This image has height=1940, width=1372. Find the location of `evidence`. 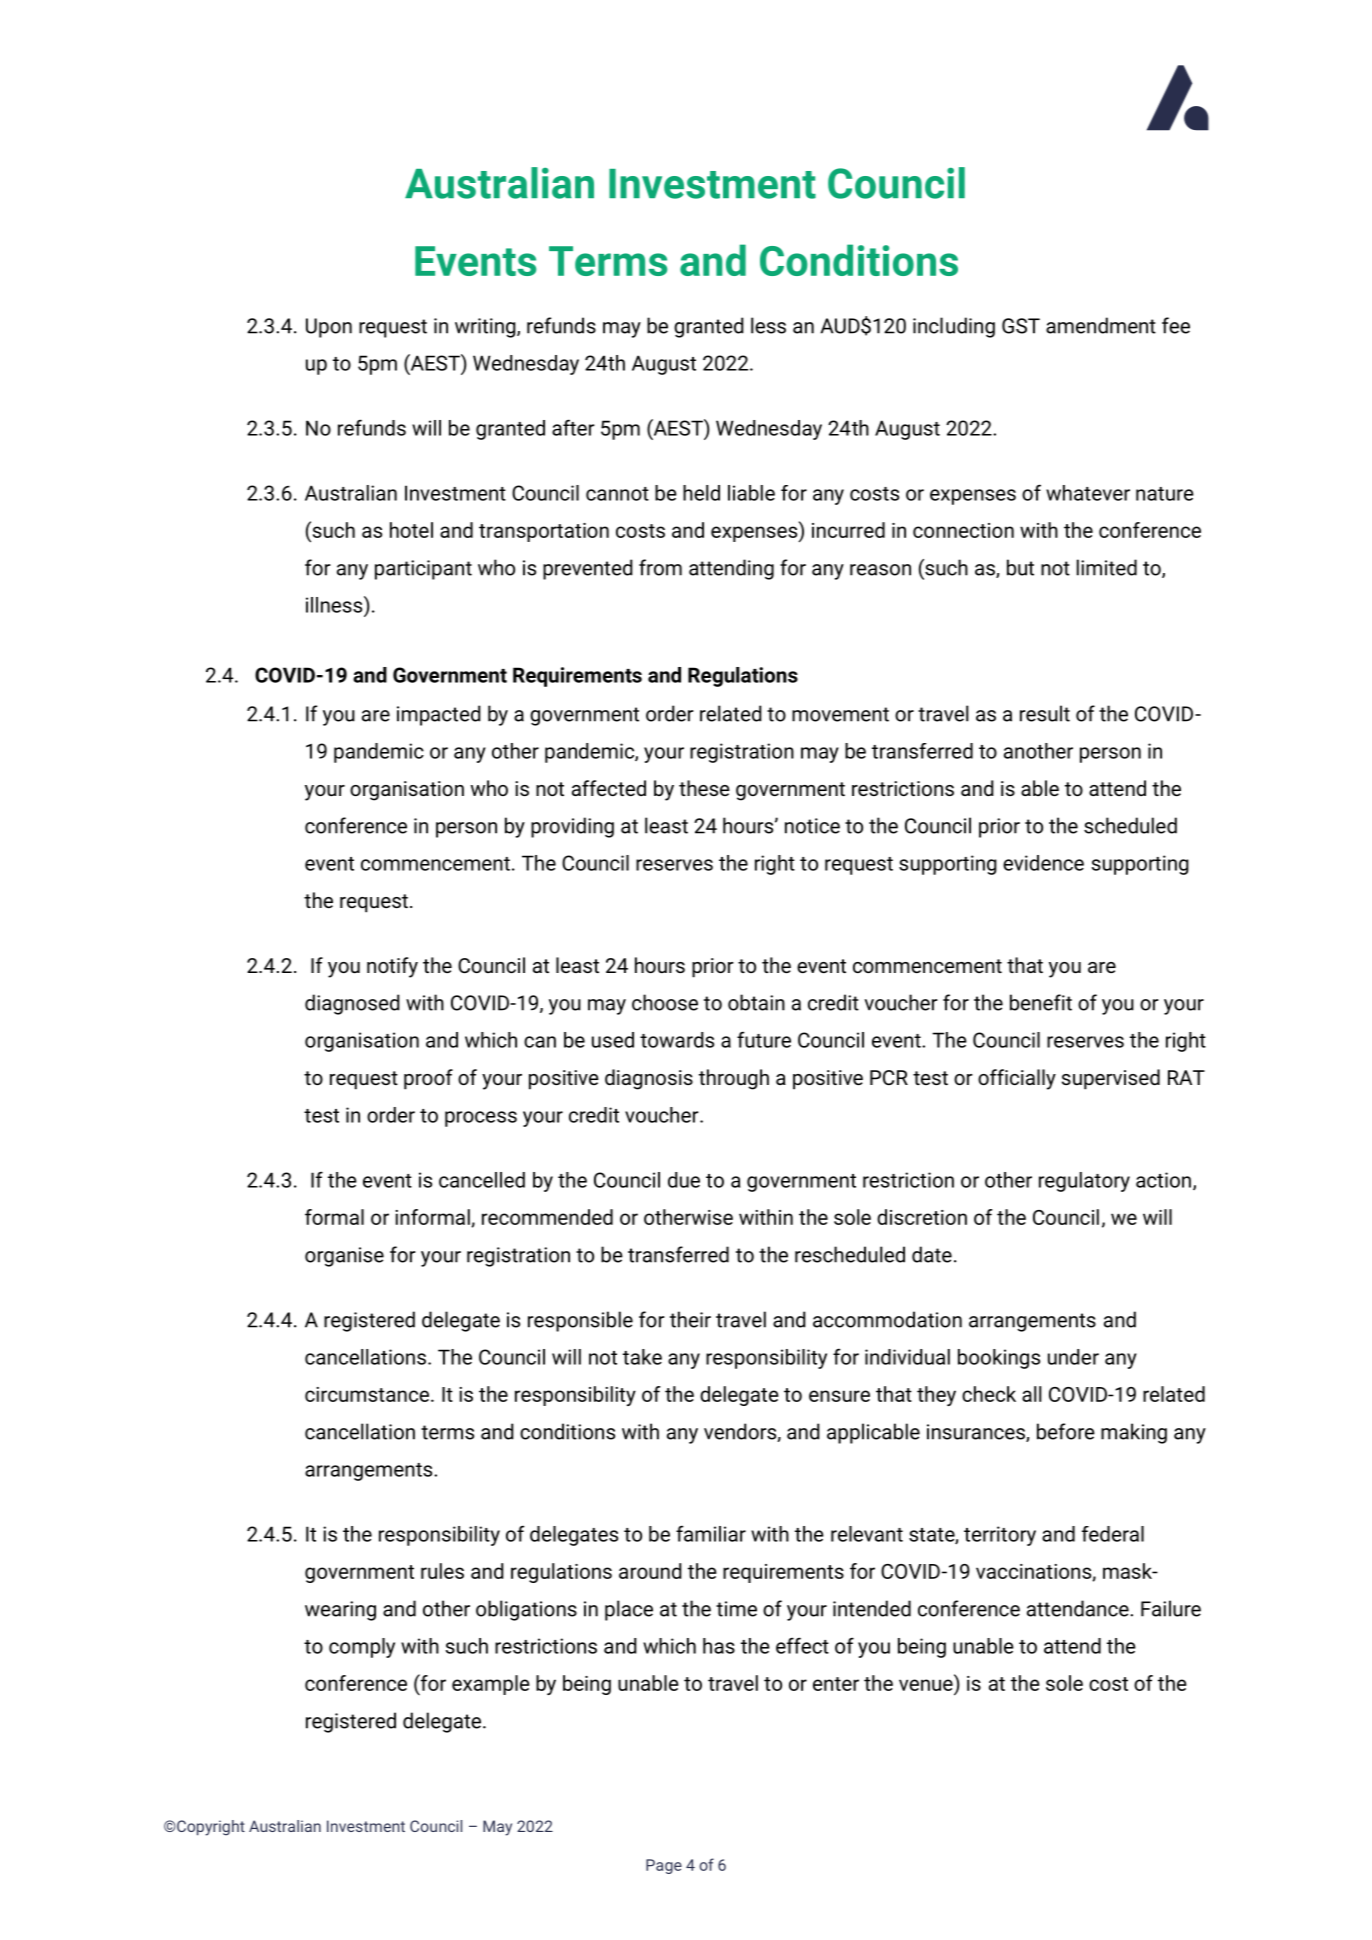

evidence is located at coordinates (1043, 863).
